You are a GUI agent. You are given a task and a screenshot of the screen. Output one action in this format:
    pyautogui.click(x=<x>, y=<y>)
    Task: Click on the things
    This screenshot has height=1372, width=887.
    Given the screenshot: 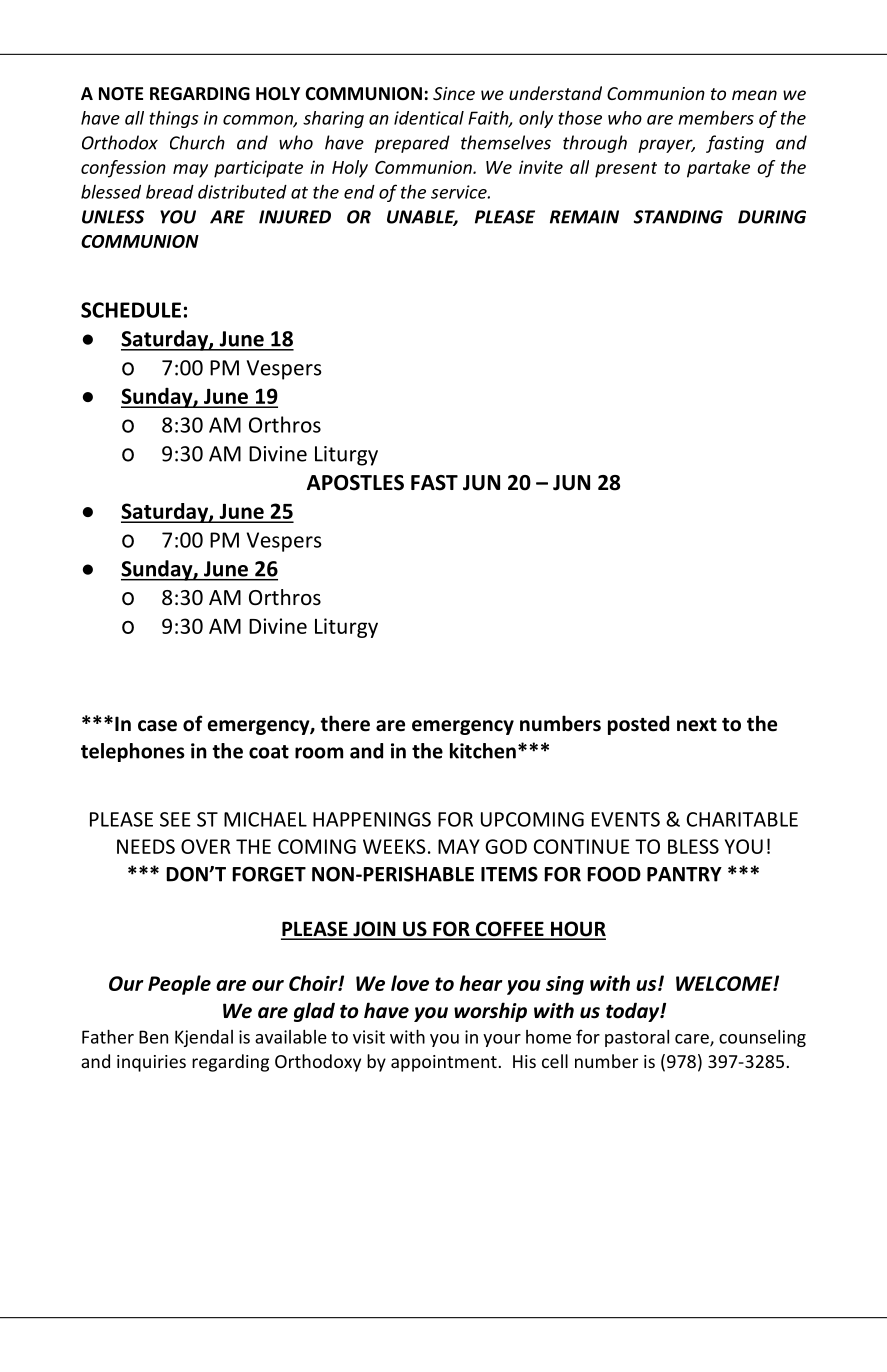 What is the action you would take?
    pyautogui.click(x=173, y=119)
